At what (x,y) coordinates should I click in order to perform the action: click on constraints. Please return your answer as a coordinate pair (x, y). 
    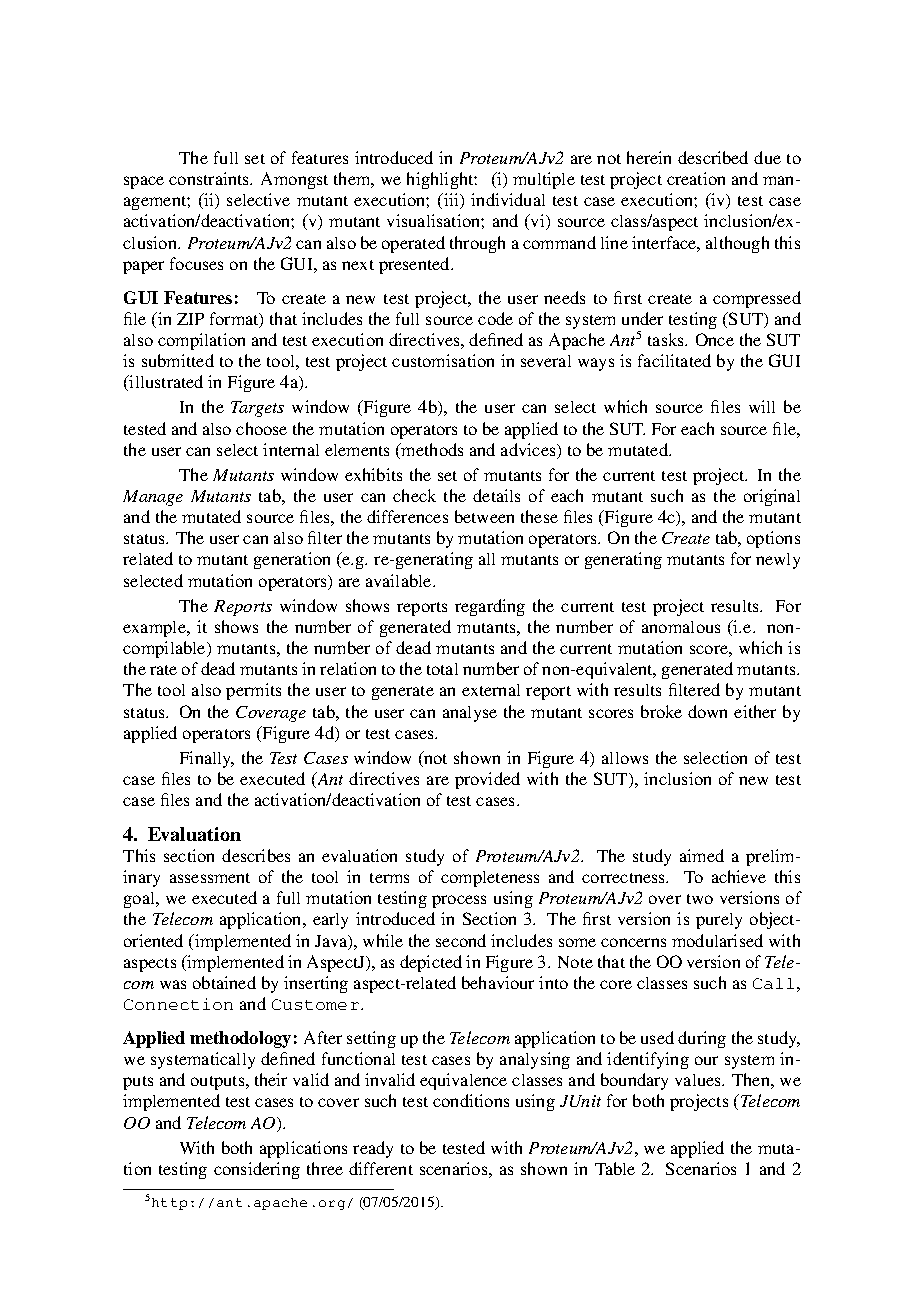
    Looking at the image, I should click on (210, 178).
